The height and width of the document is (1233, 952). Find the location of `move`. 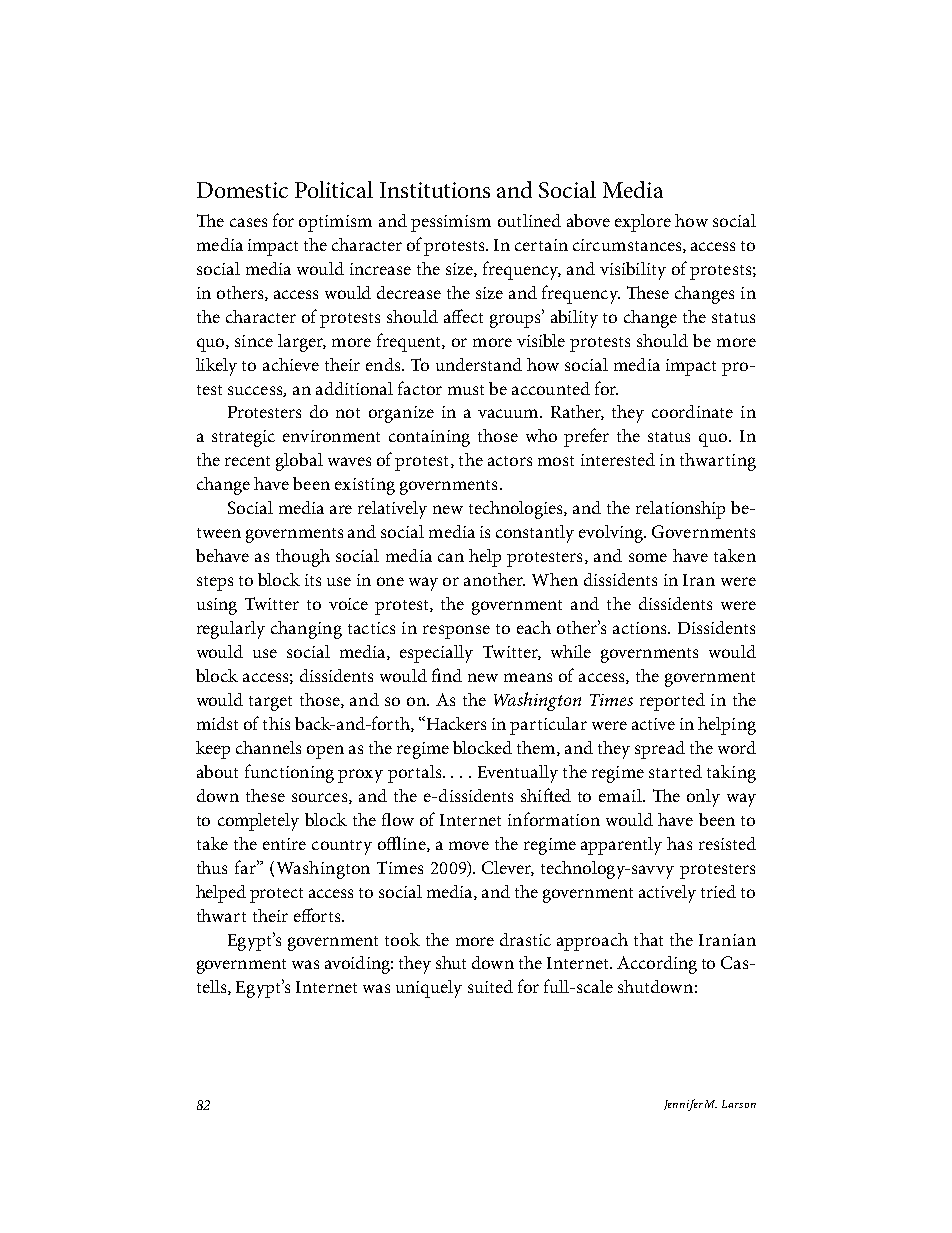

move is located at coordinates (469, 845).
